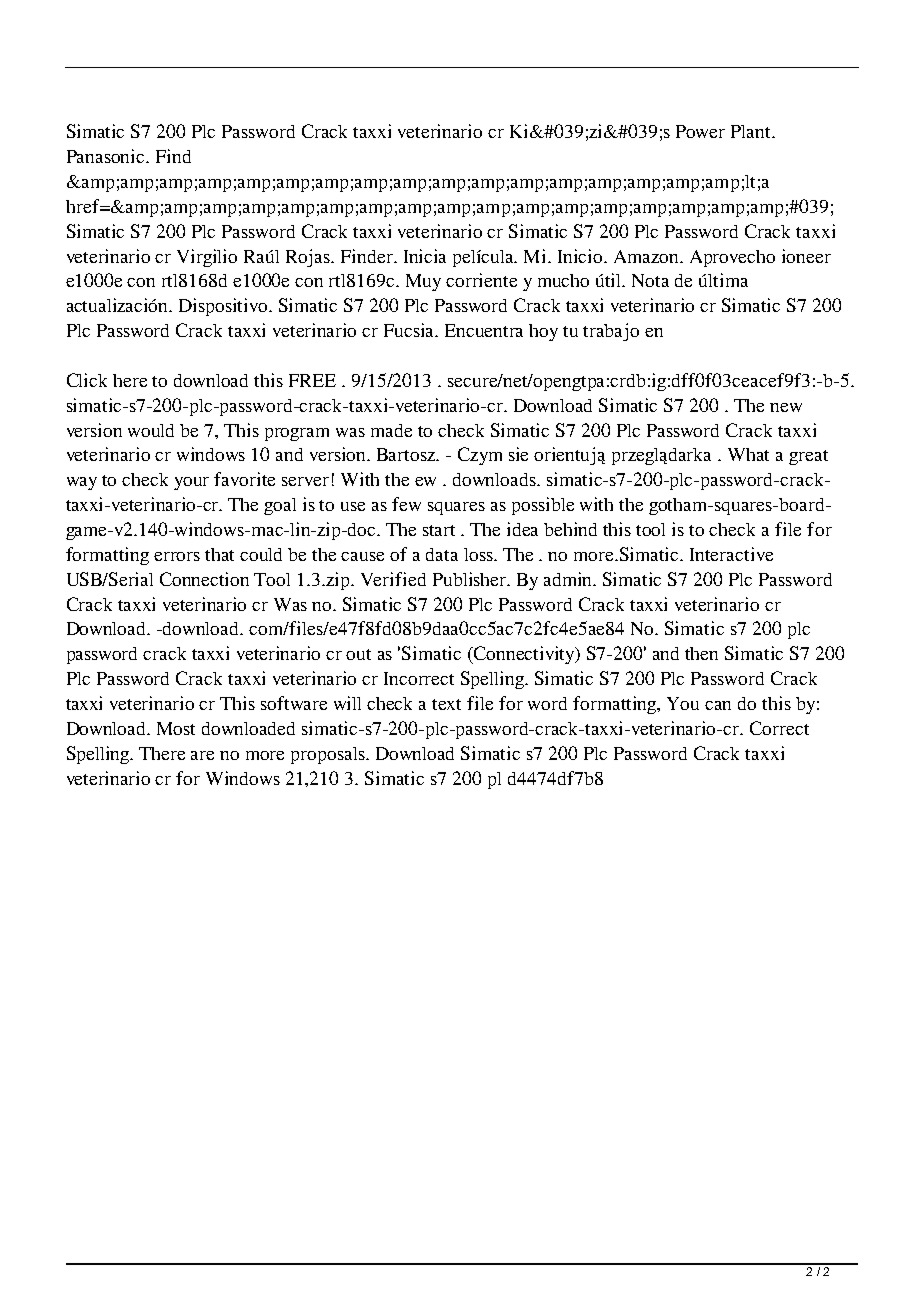 The width and height of the image is (924, 1308). Describe the element at coordinates (786, 407) in the image. I see `new` at that location.
